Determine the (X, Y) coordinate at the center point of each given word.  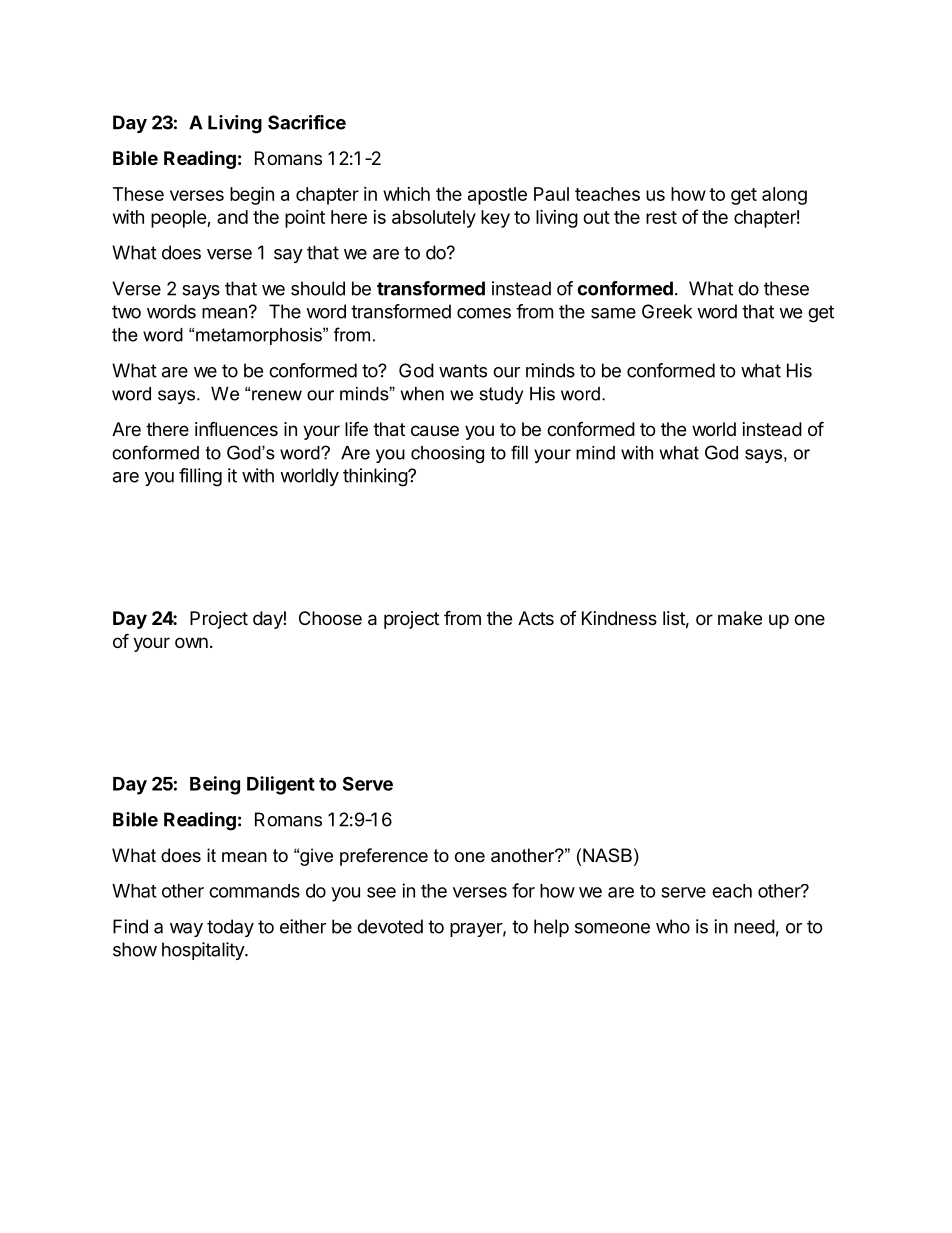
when (422, 394)
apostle (497, 196)
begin (252, 195)
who (673, 926)
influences (236, 428)
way (186, 930)
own (191, 642)
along (784, 196)
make (740, 618)
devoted (390, 926)
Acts (536, 618)
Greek (667, 311)
